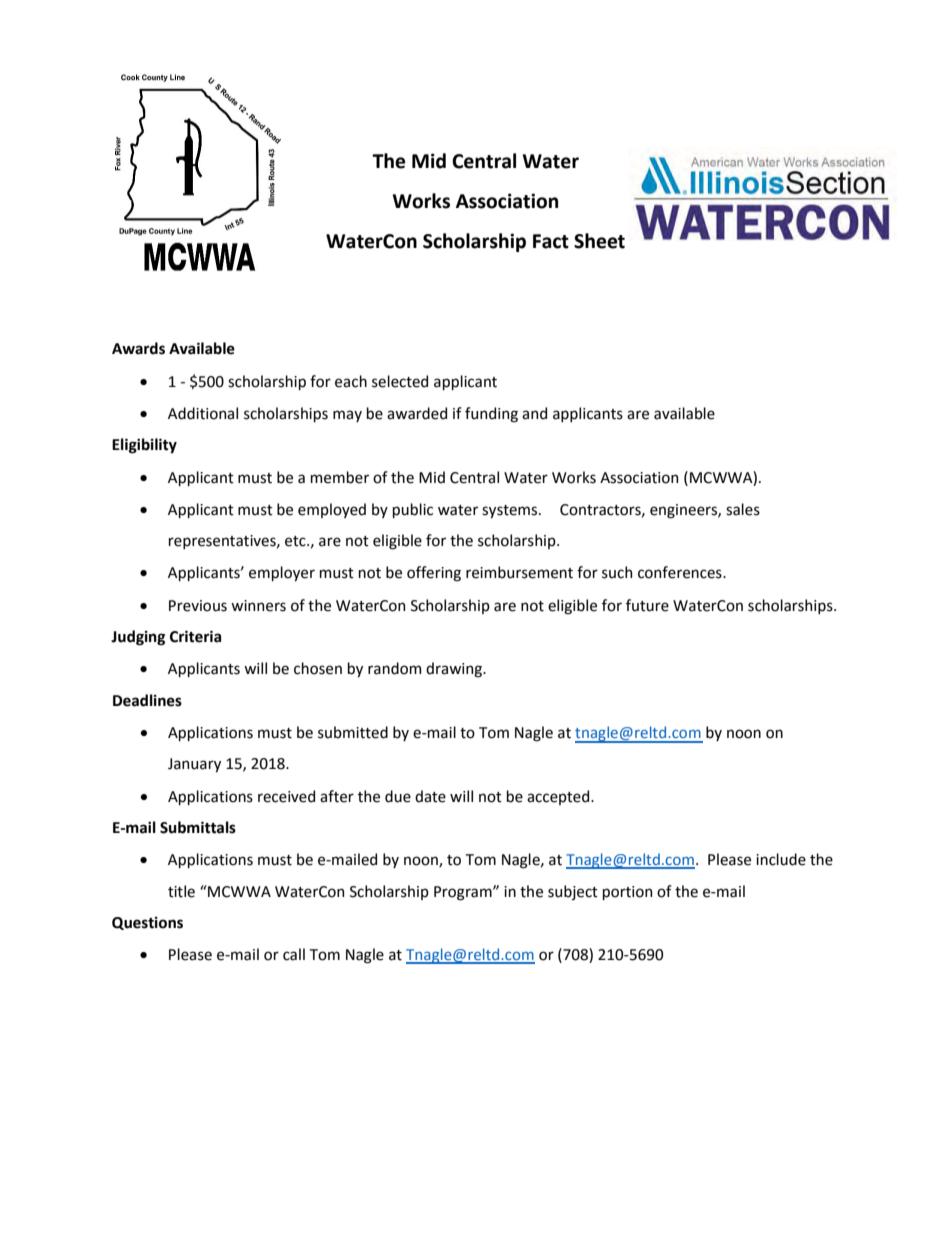 Image resolution: width=952 pixels, height=1233 pixels. What do you see at coordinates (194, 765) in the document?
I see `January` at bounding box center [194, 765].
